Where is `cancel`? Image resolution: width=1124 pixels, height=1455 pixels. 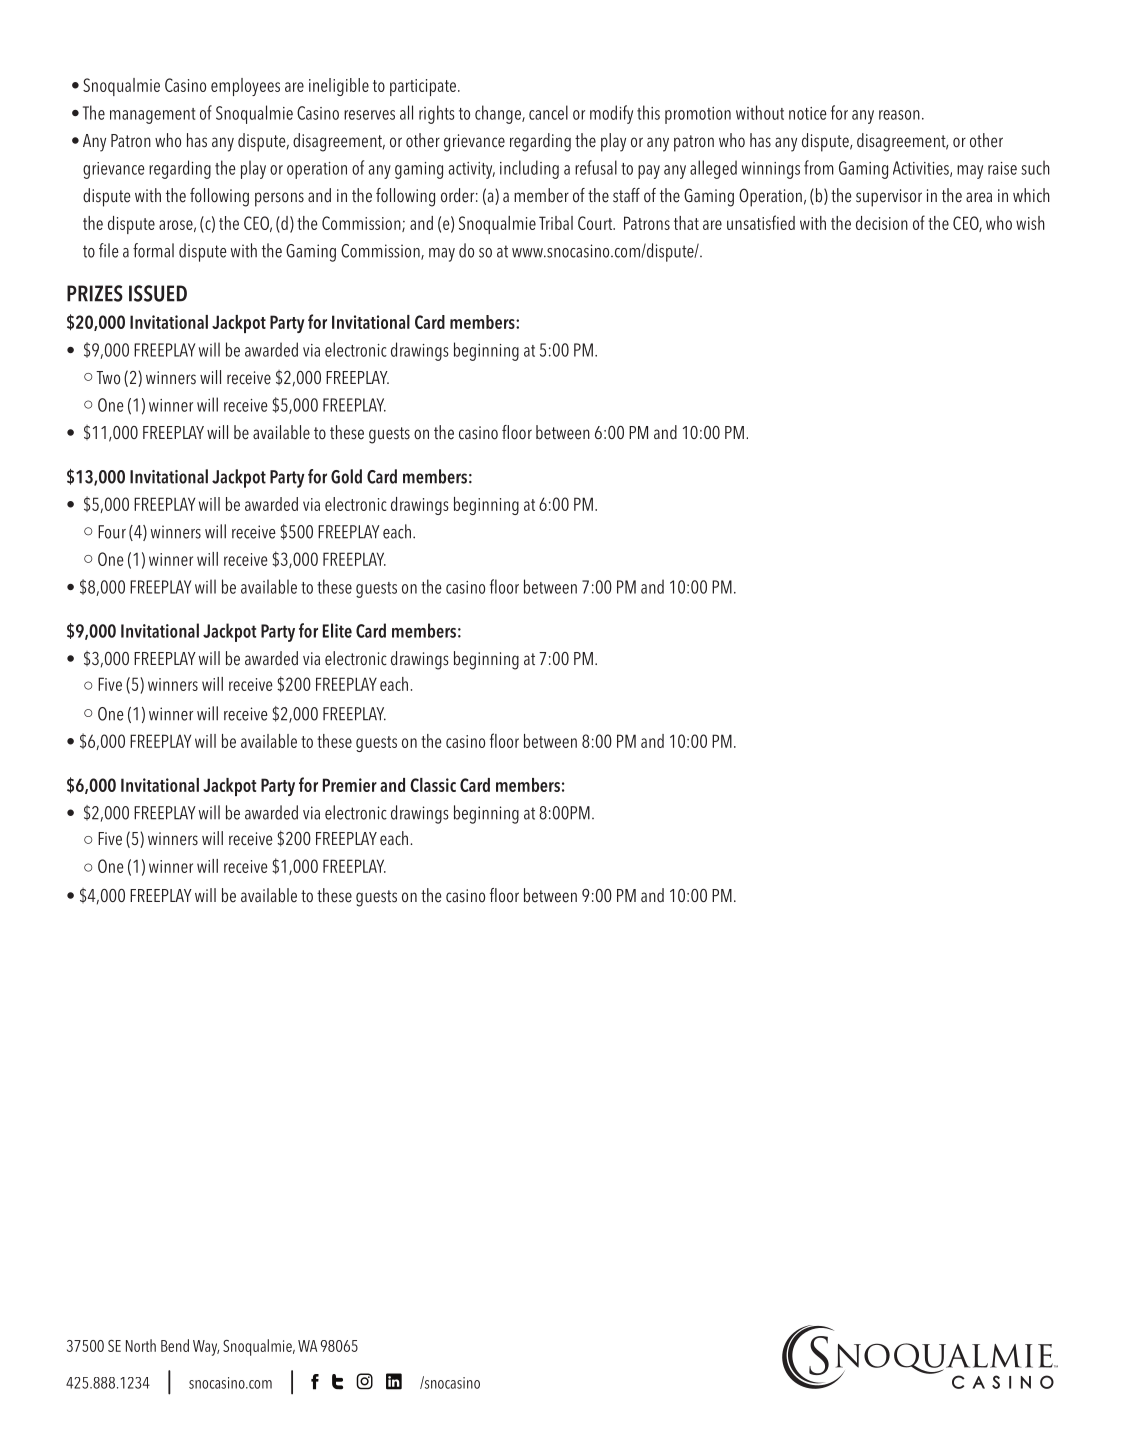
cancel is located at coordinates (548, 112).
